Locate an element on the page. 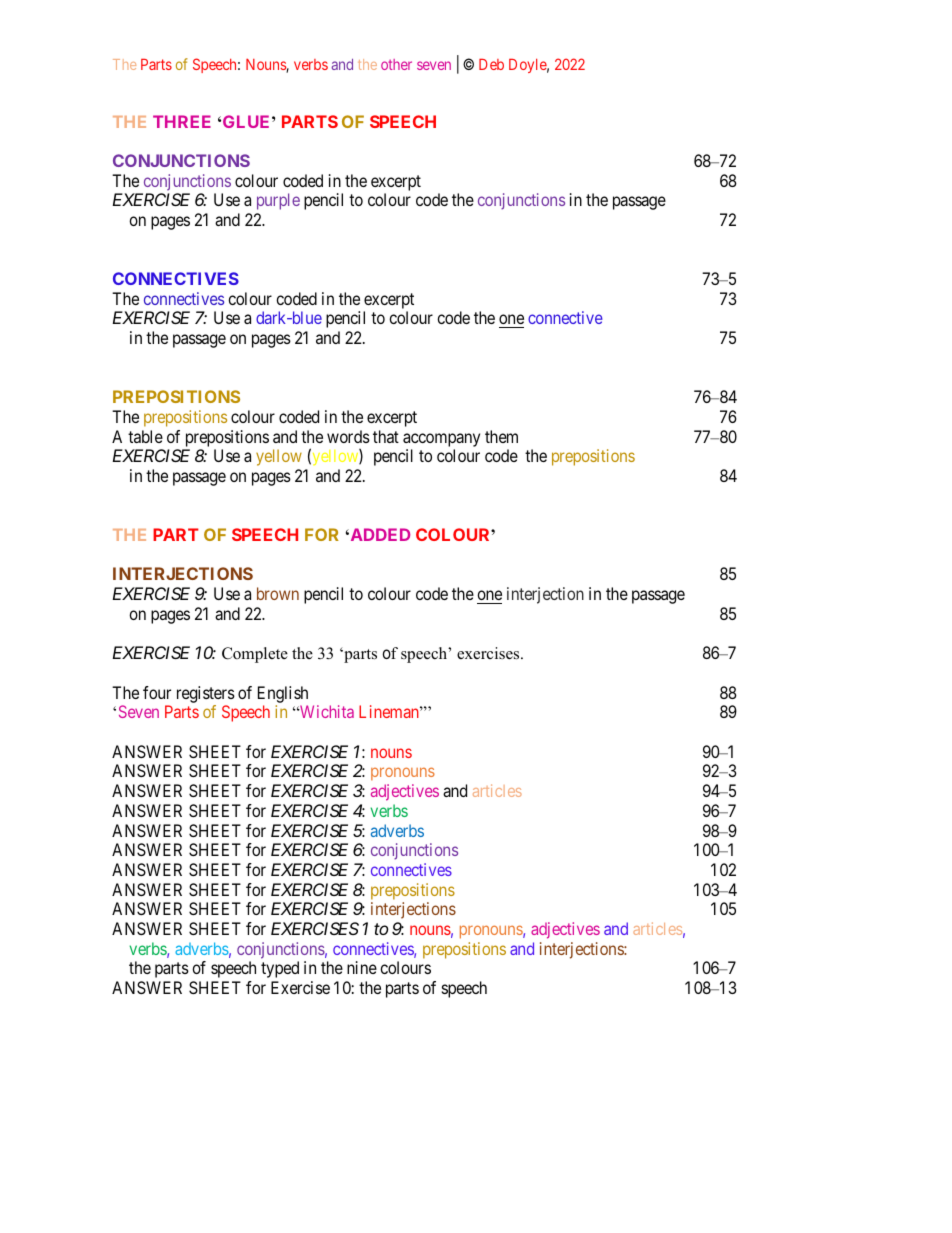 The width and height of the document is (952, 1233). brown is located at coordinates (278, 593).
